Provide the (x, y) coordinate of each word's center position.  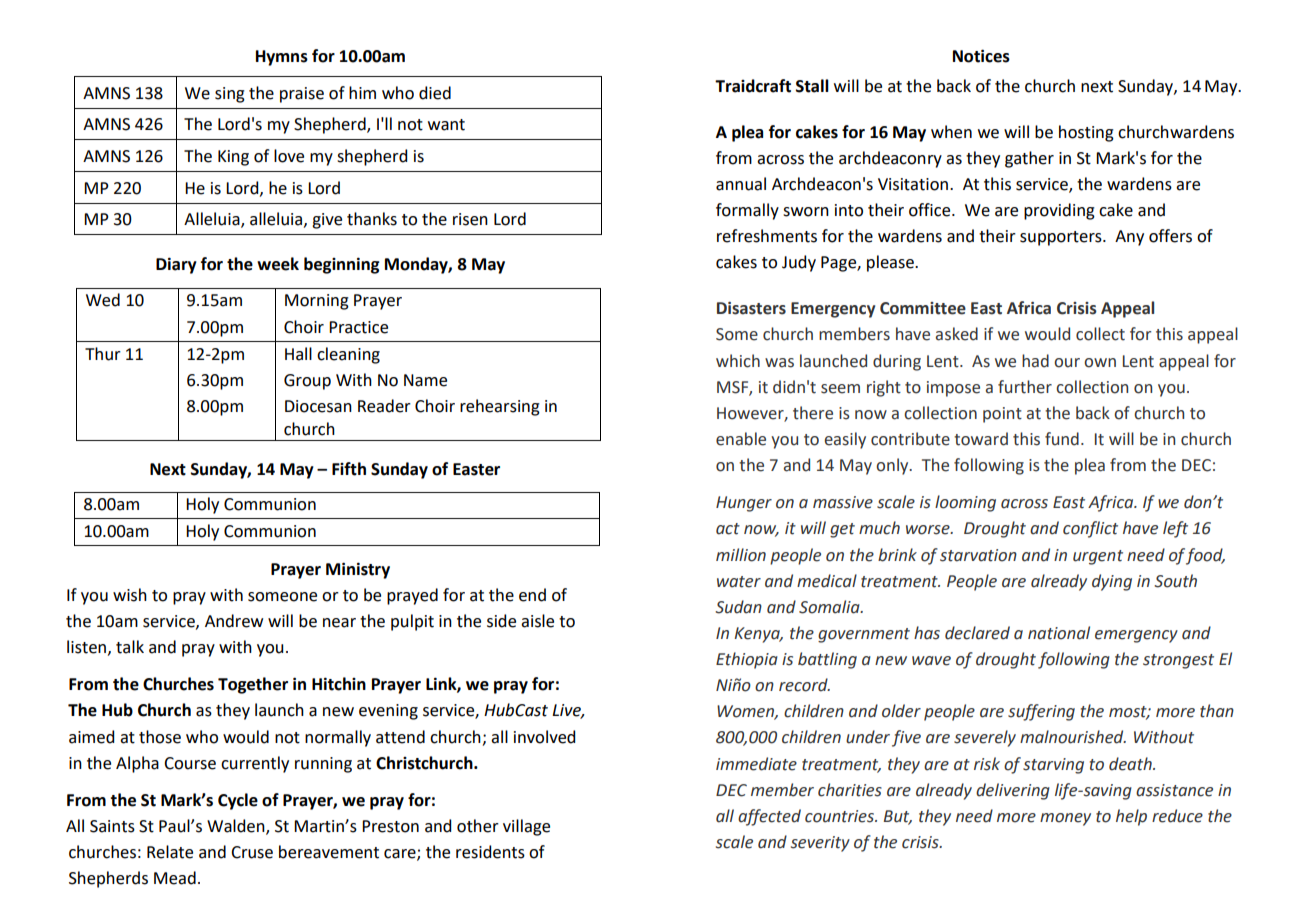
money (1065, 819)
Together (253, 685)
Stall (812, 86)
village (526, 827)
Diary (176, 265)
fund (1062, 439)
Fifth (349, 469)
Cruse (252, 852)
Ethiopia (747, 660)
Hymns (282, 58)
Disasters (751, 308)
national (1059, 633)
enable (741, 439)
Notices (981, 56)
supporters (1062, 238)
